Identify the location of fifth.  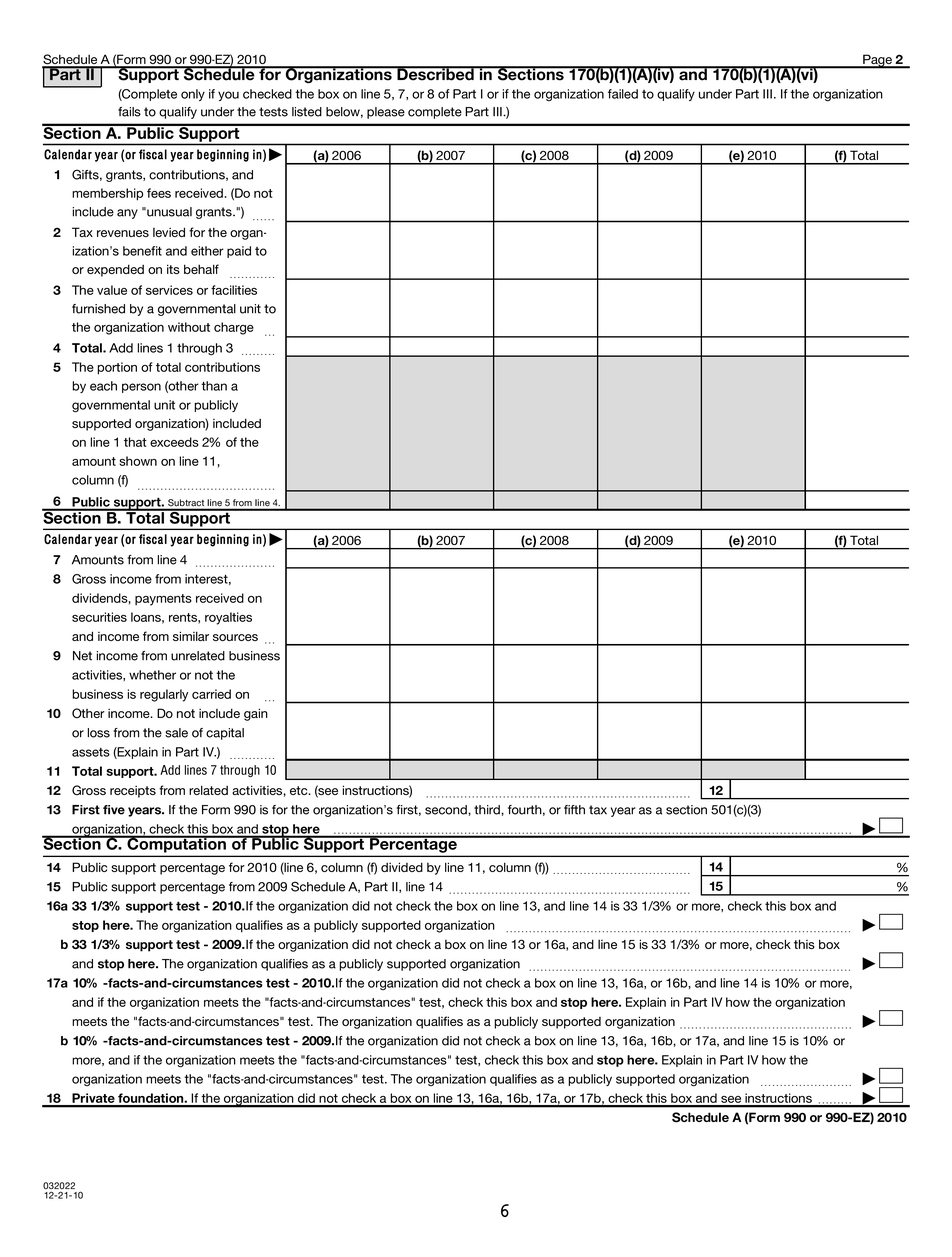
(574, 810).
